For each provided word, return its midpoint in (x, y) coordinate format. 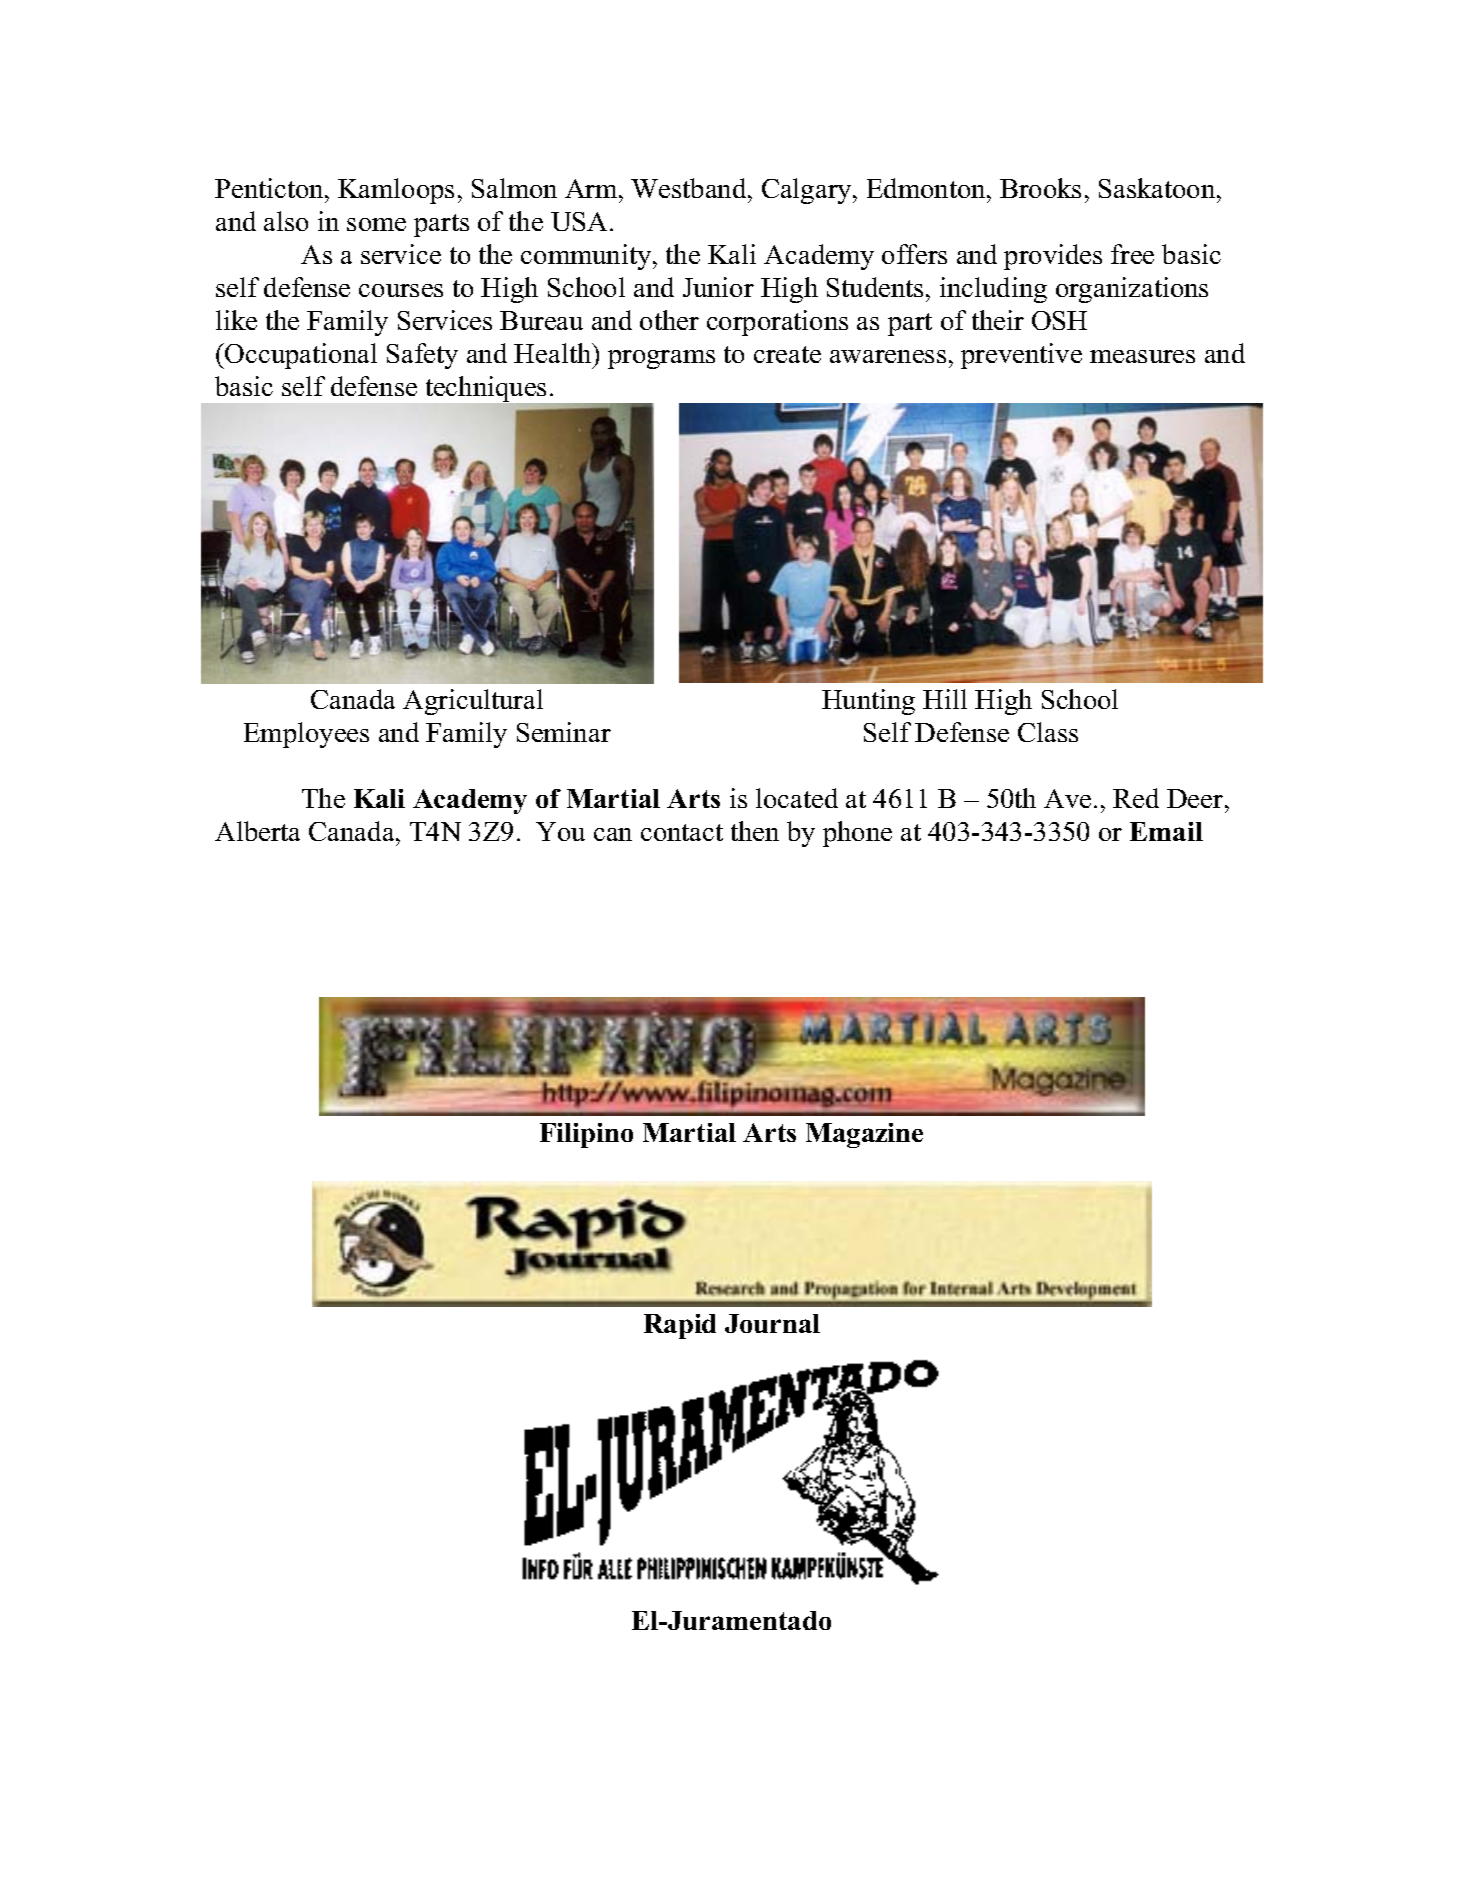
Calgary (808, 191)
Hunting (868, 702)
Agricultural (473, 702)
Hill (945, 699)
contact (682, 832)
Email (1166, 831)
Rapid (680, 1326)
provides (1053, 257)
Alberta (257, 831)
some (376, 224)
